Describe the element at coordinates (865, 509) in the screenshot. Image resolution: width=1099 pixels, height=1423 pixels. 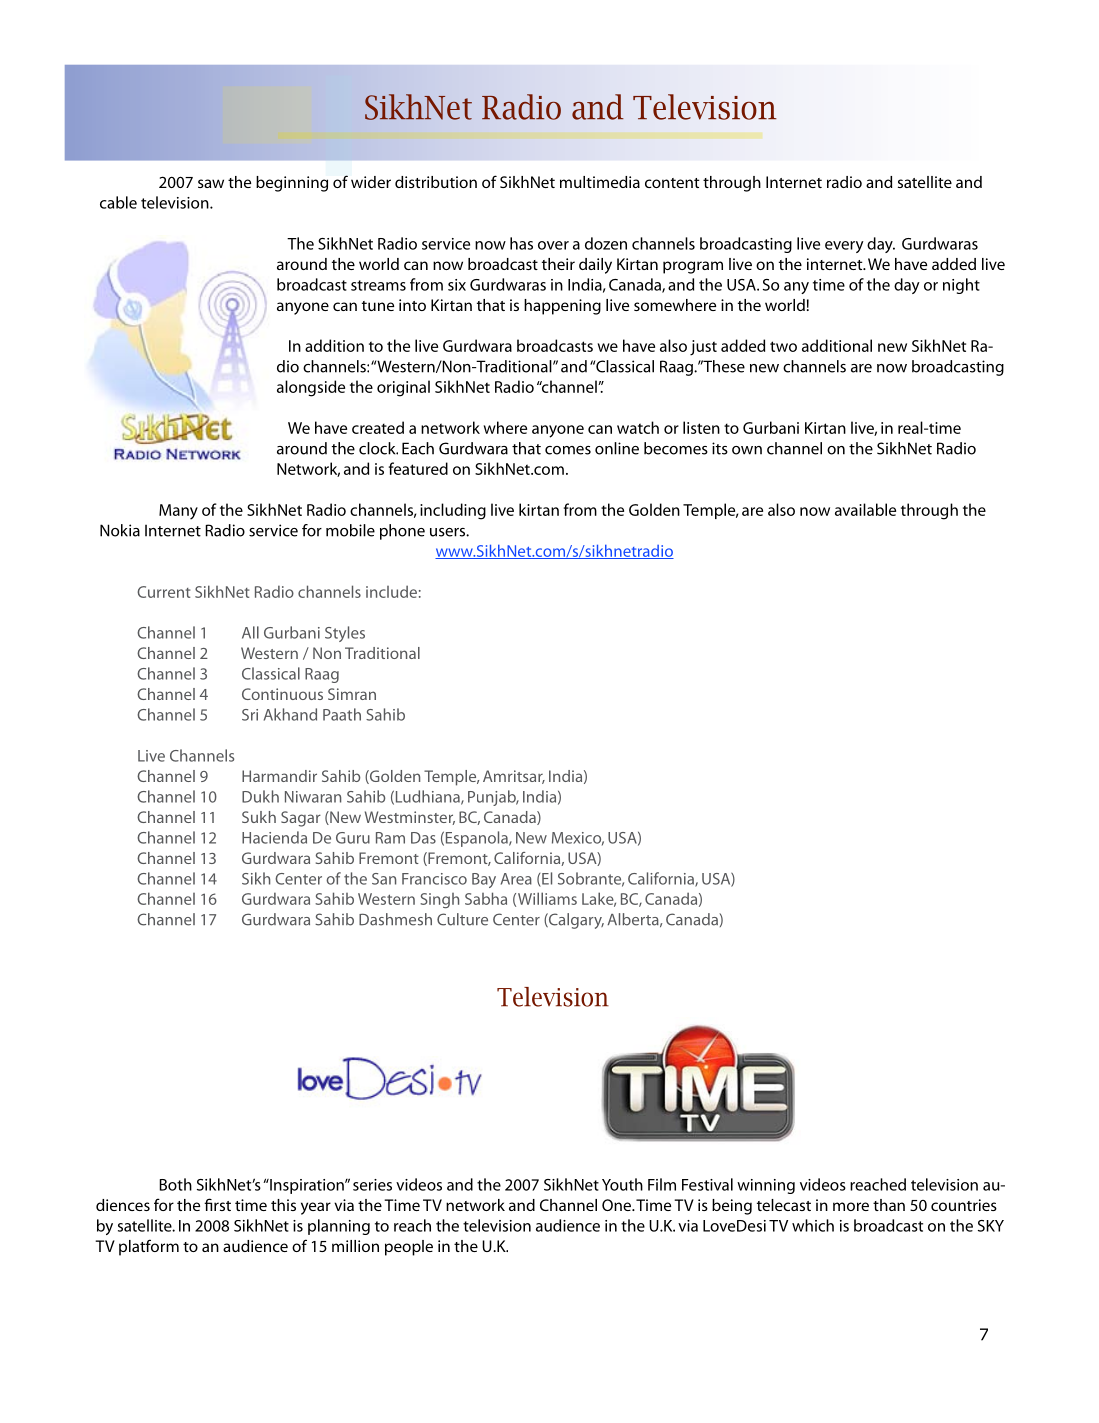
I see `available` at that location.
